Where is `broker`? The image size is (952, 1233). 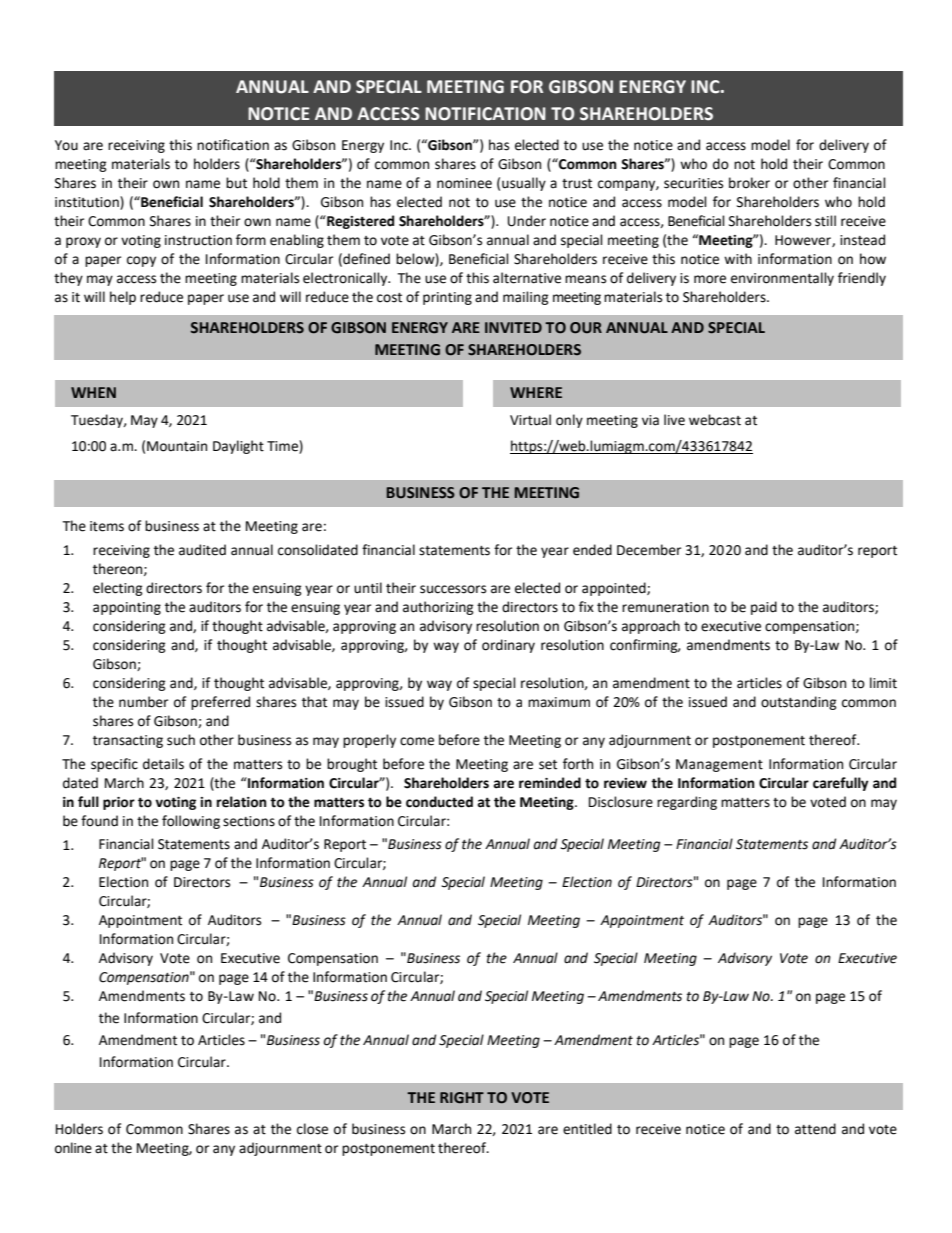
broker is located at coordinates (749, 183).
